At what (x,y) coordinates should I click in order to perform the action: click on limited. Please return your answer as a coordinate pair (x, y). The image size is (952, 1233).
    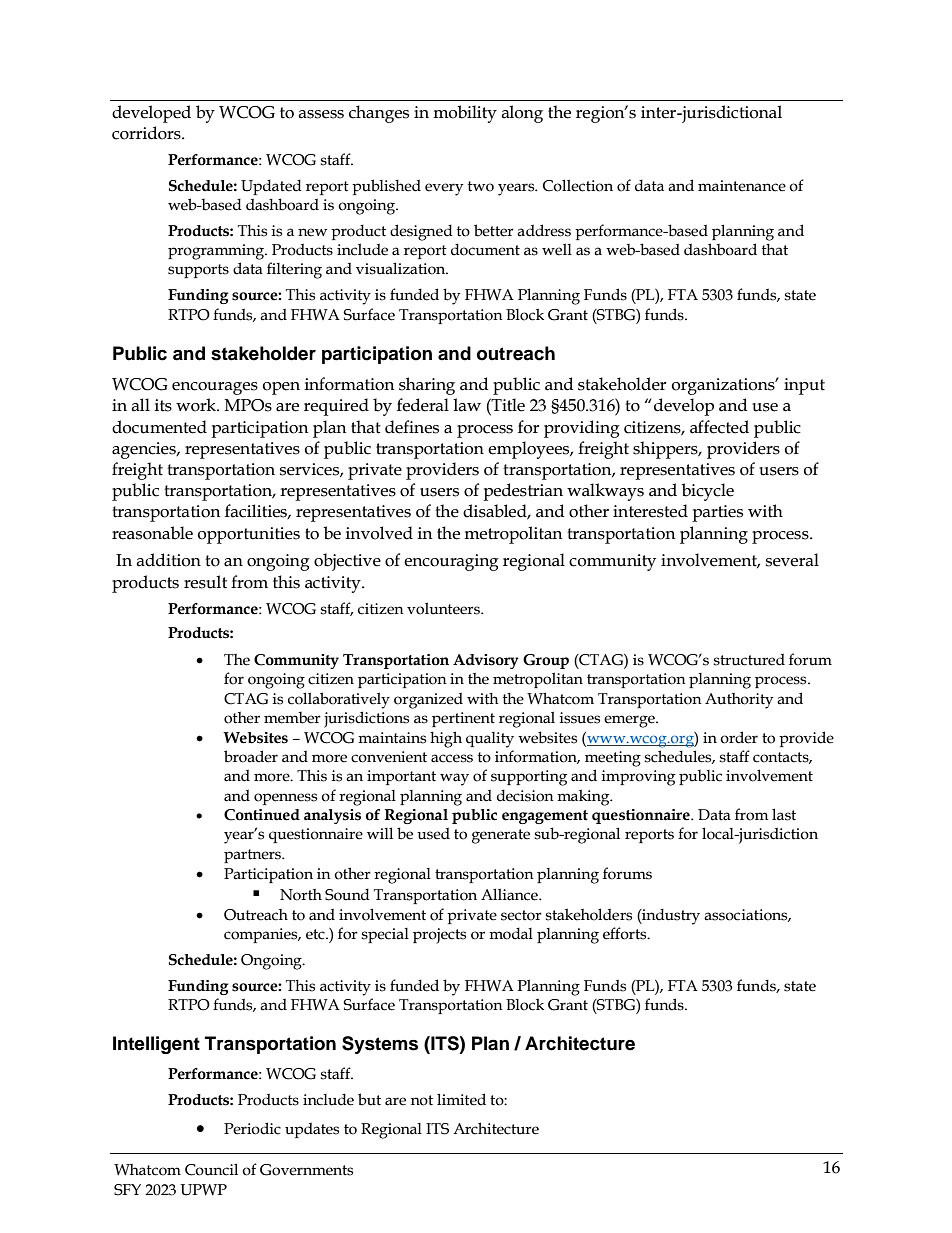
    Looking at the image, I should click on (461, 1099).
